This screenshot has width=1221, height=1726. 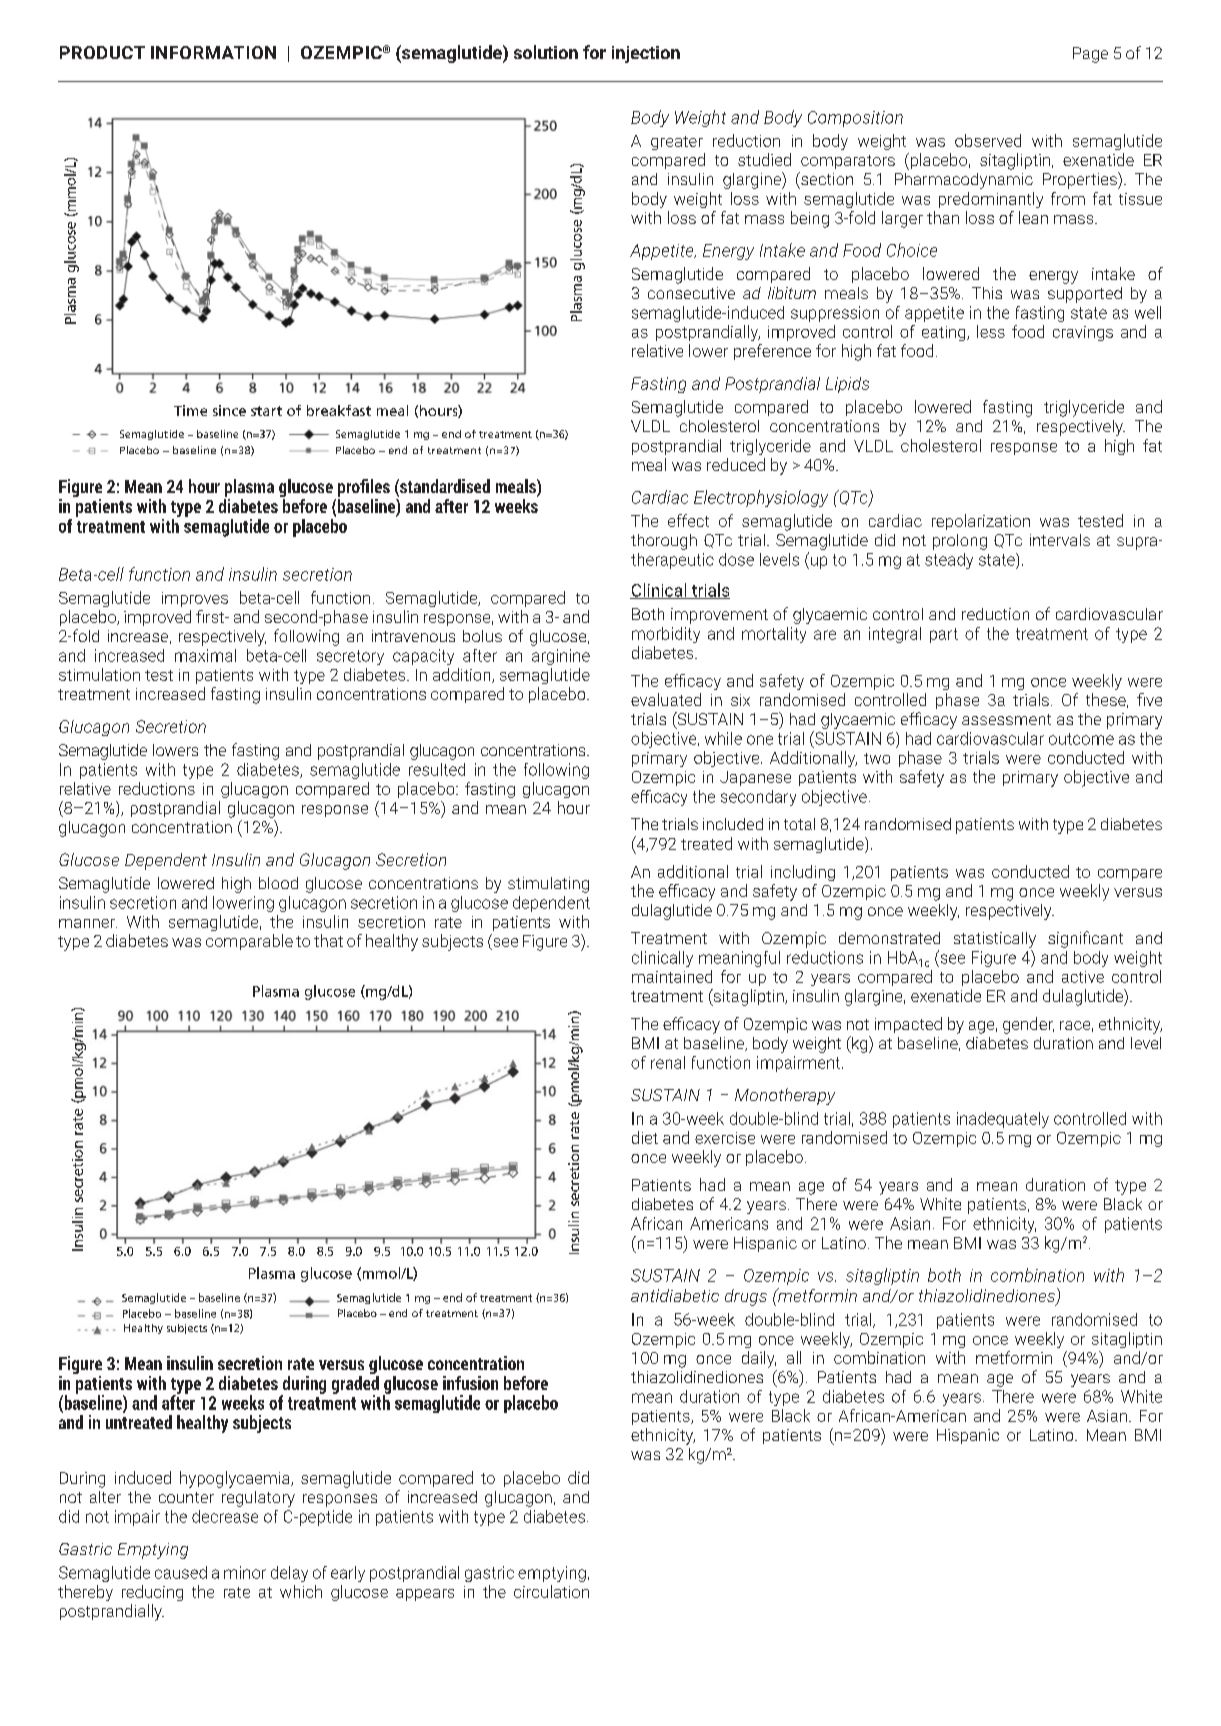 What do you see at coordinates (548, 885) in the screenshot?
I see `stimulating` at bounding box center [548, 885].
